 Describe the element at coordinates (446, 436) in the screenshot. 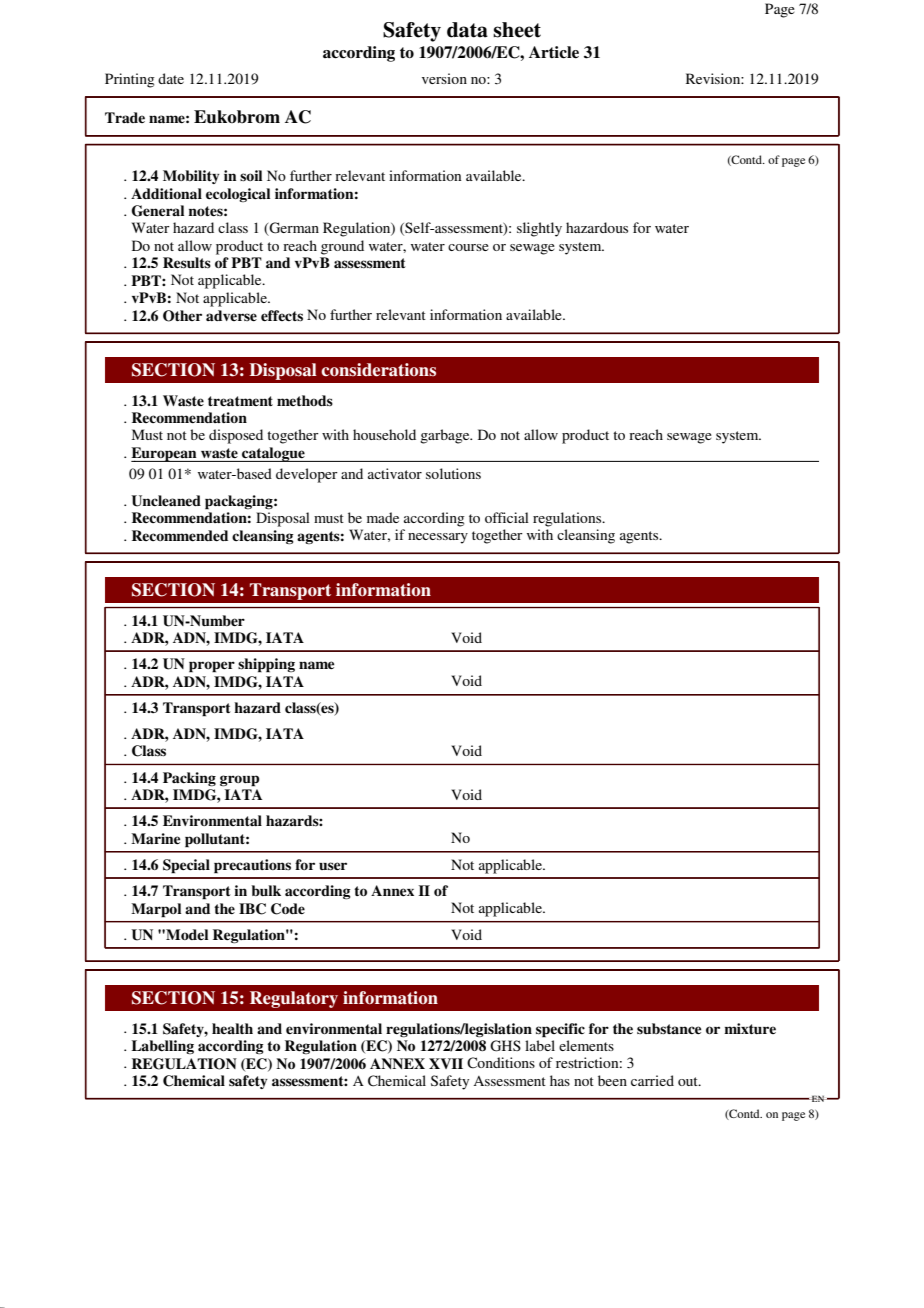

I see `garbage` at that location.
